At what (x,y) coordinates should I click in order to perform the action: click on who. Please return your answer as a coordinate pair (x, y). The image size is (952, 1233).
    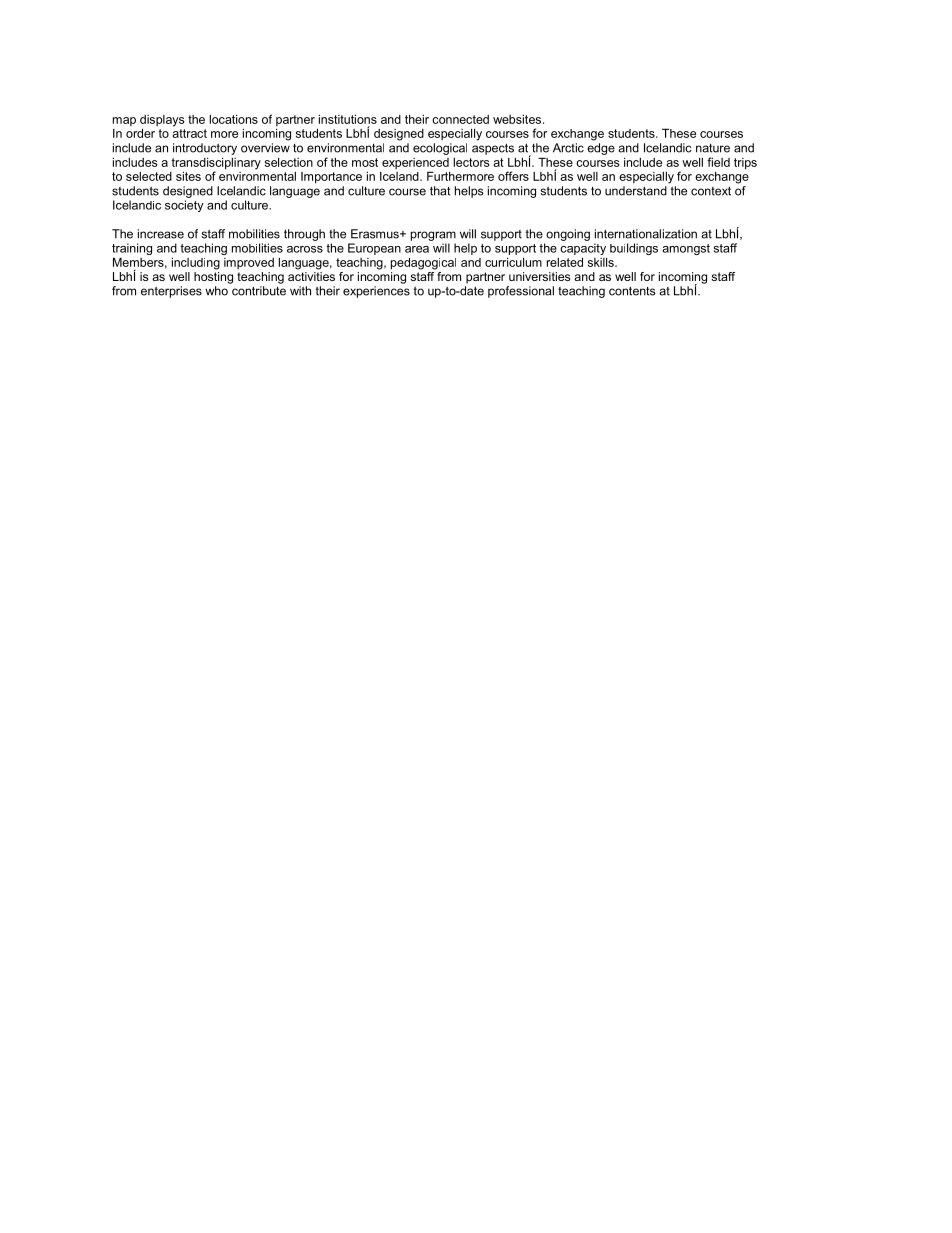
    Looking at the image, I should click on (216, 291).
